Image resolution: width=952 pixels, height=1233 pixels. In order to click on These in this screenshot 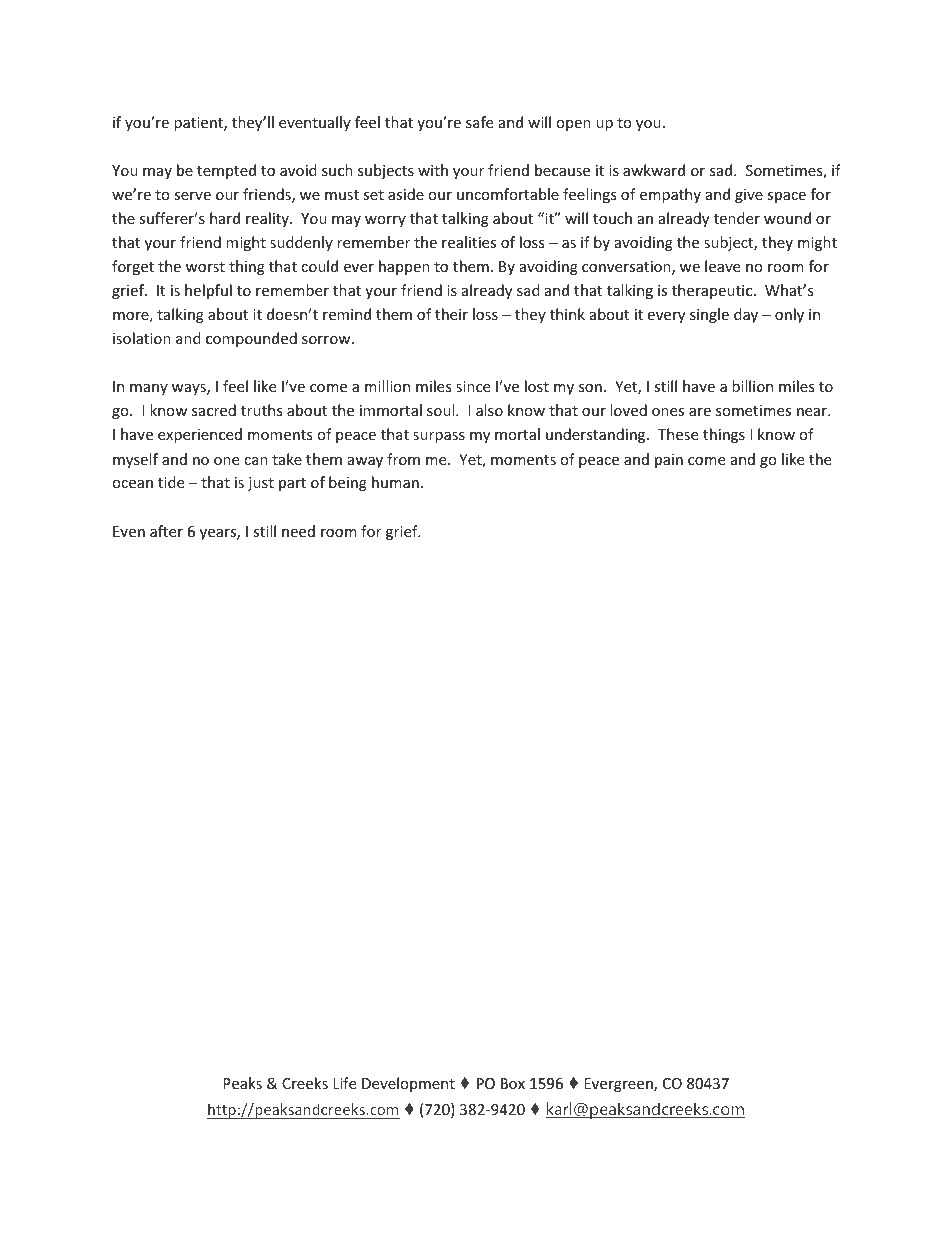, I will do `click(678, 434)`.
